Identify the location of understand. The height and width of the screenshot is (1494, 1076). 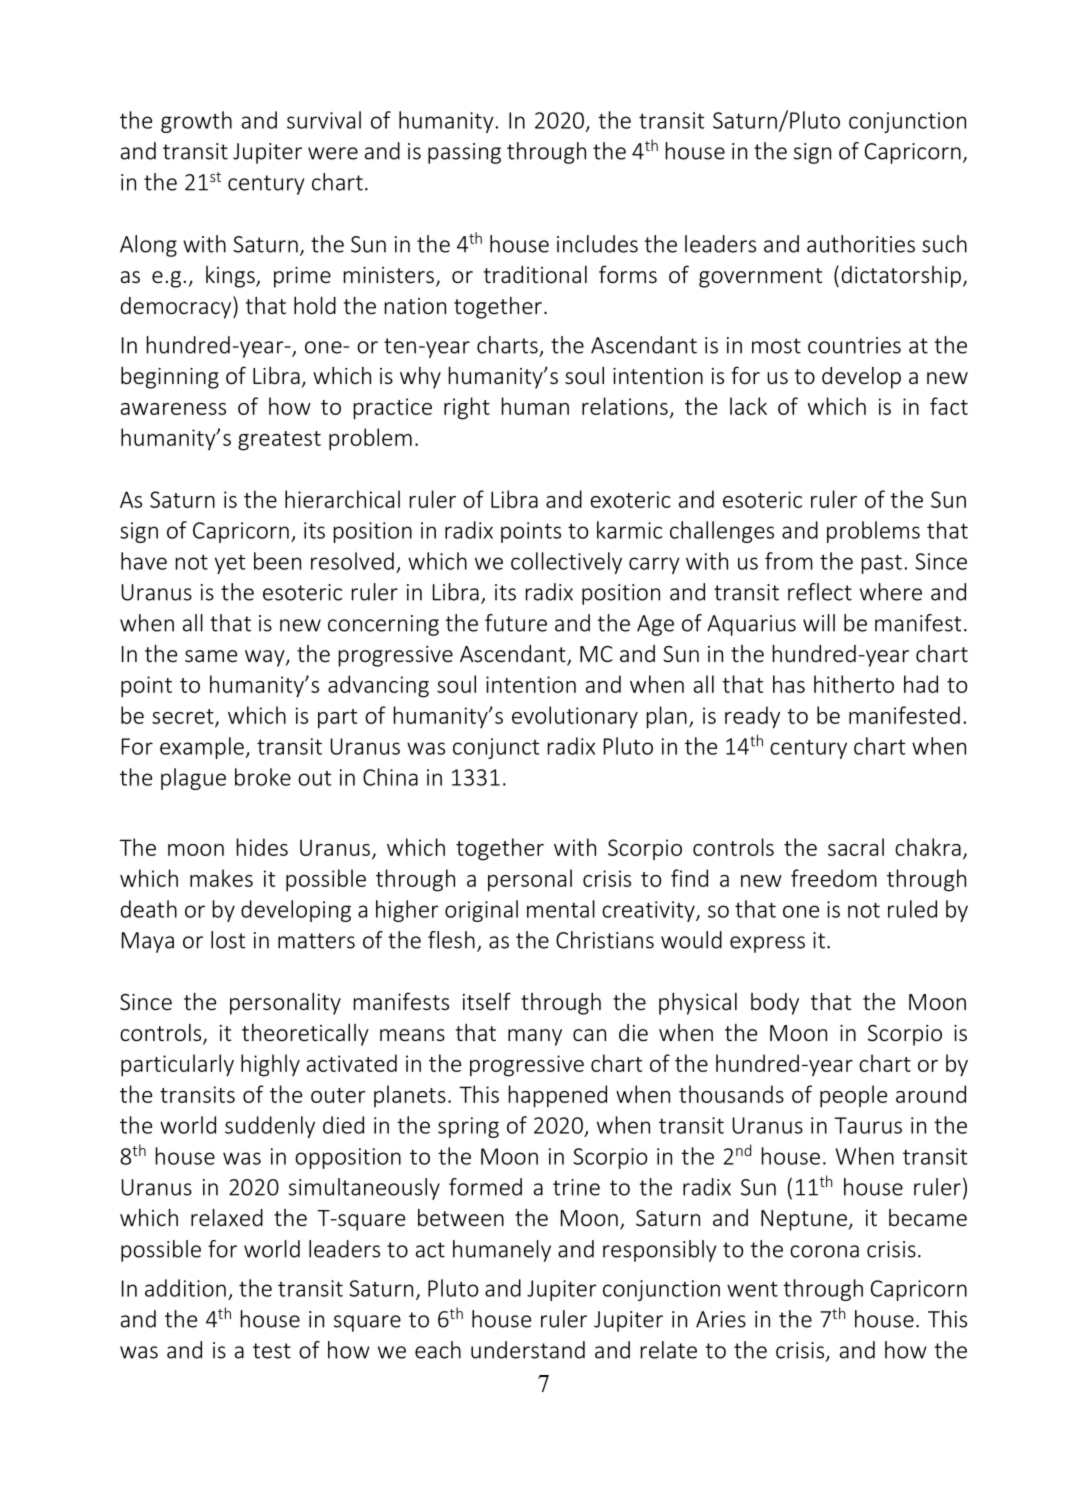
(528, 1350).
